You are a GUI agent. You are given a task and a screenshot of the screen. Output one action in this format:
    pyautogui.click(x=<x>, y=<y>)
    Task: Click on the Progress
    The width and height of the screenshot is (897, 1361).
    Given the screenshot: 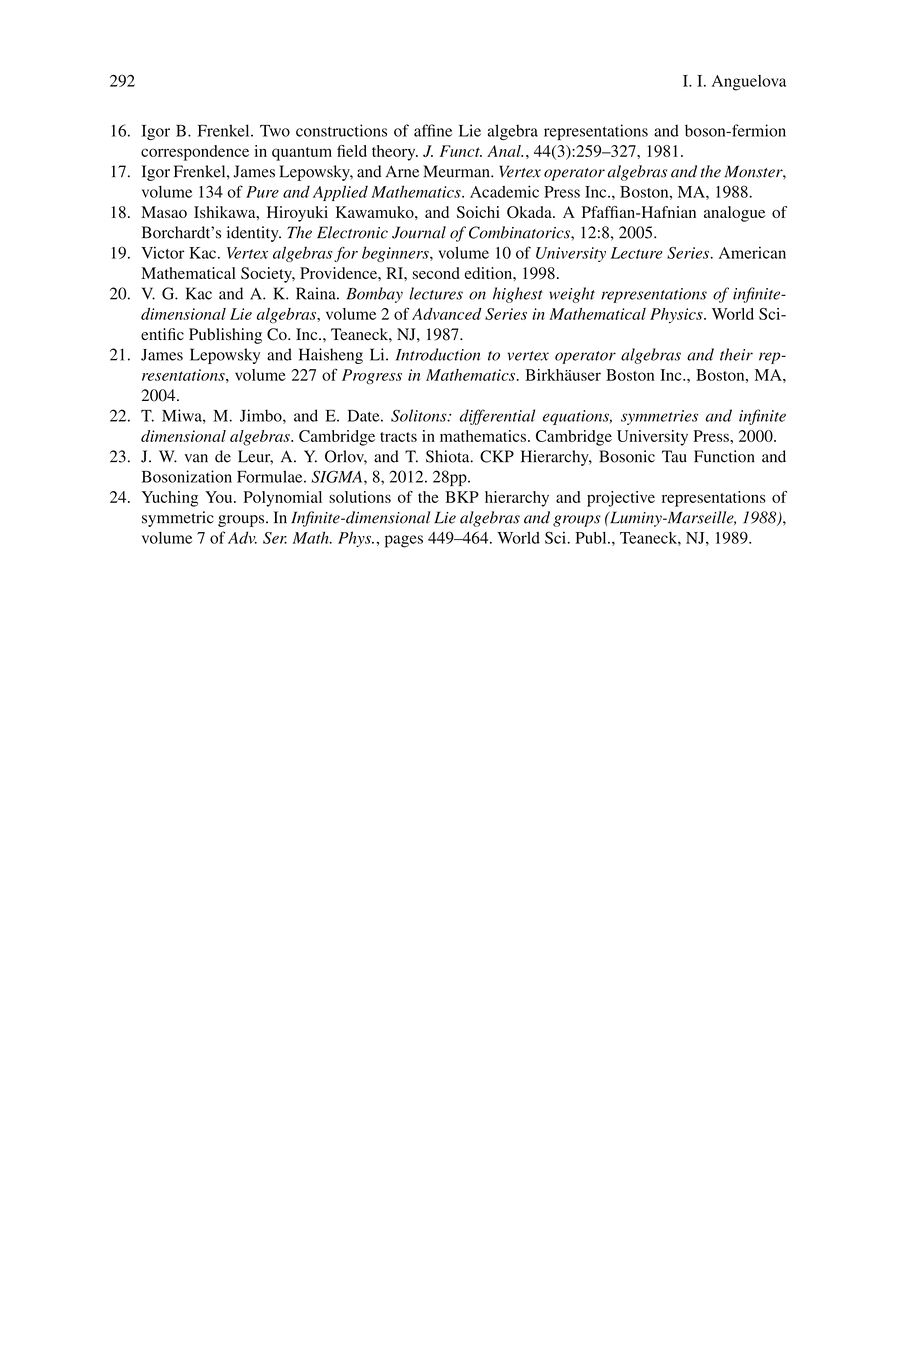 What is the action you would take?
    pyautogui.click(x=372, y=376)
